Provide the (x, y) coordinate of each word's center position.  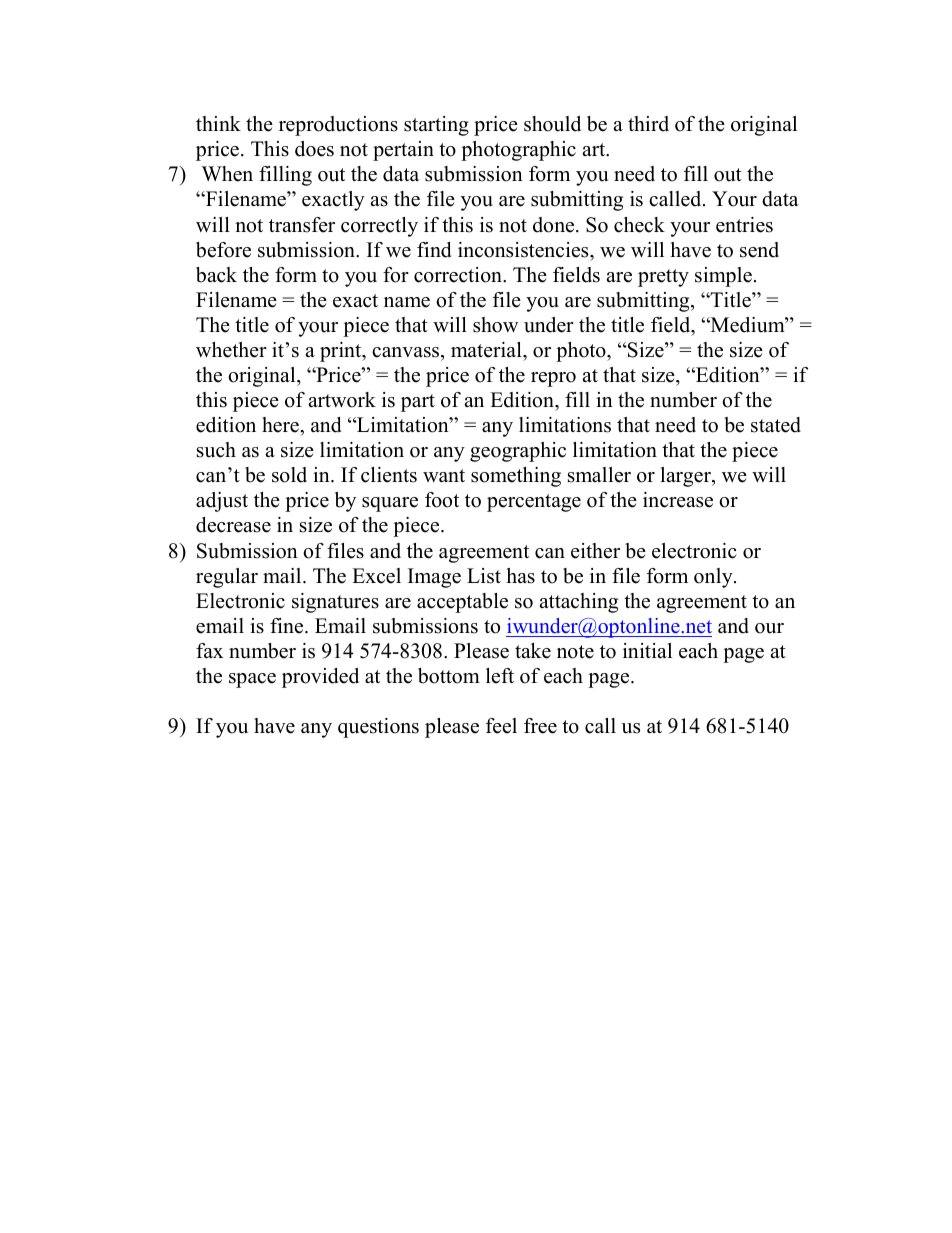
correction (459, 275)
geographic (518, 452)
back (216, 275)
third (648, 124)
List (484, 576)
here (281, 425)
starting (436, 126)
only (714, 578)
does (314, 149)
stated (776, 425)
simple (723, 277)
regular (227, 578)
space (252, 680)
